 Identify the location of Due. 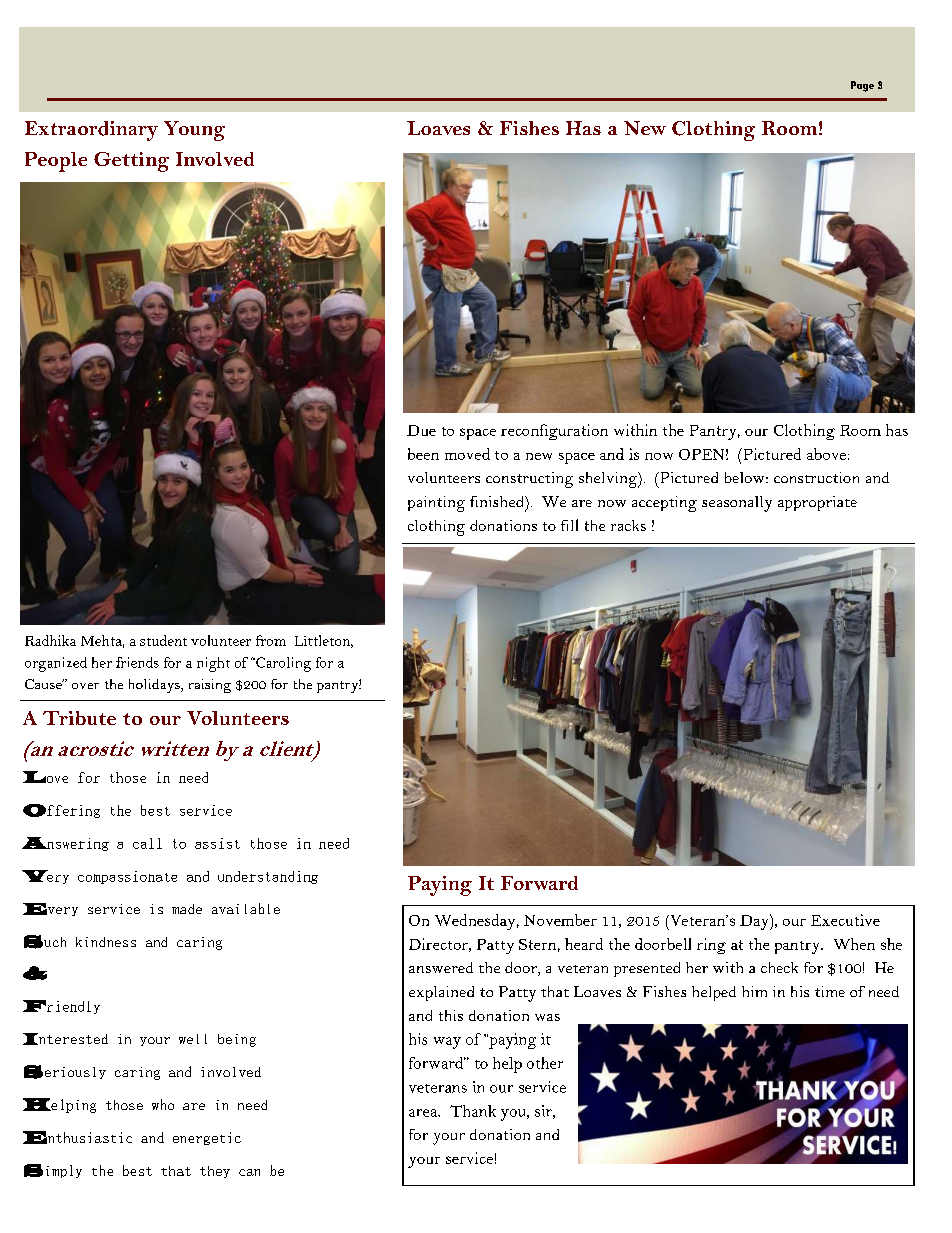
(421, 430).
